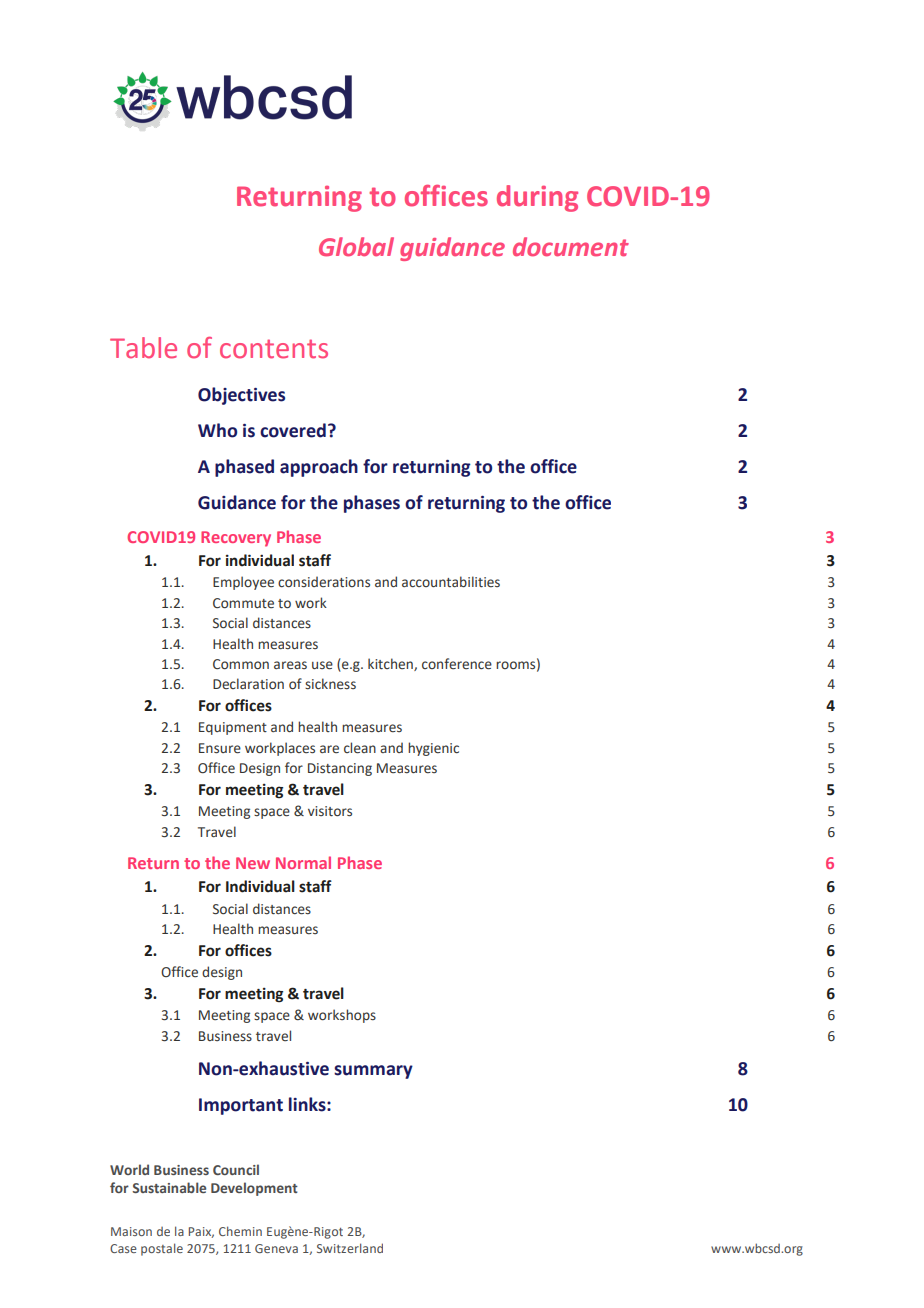 The image size is (924, 1308). I want to click on Sustainable, so click(169, 1187).
